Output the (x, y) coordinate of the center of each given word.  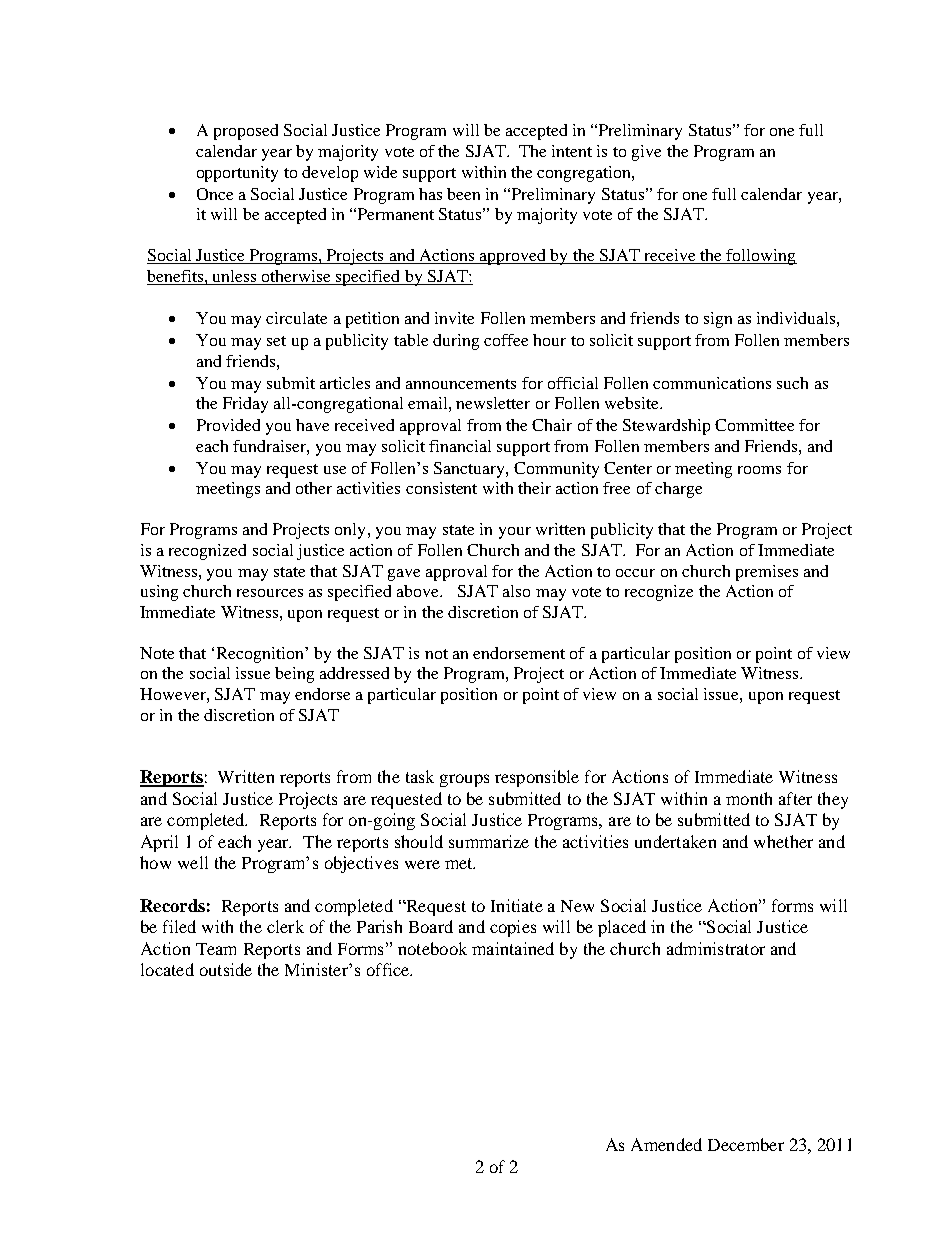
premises (767, 573)
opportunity (237, 174)
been (463, 194)
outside (226, 969)
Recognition (261, 655)
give (646, 153)
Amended (666, 1144)
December (746, 1144)
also (516, 591)
